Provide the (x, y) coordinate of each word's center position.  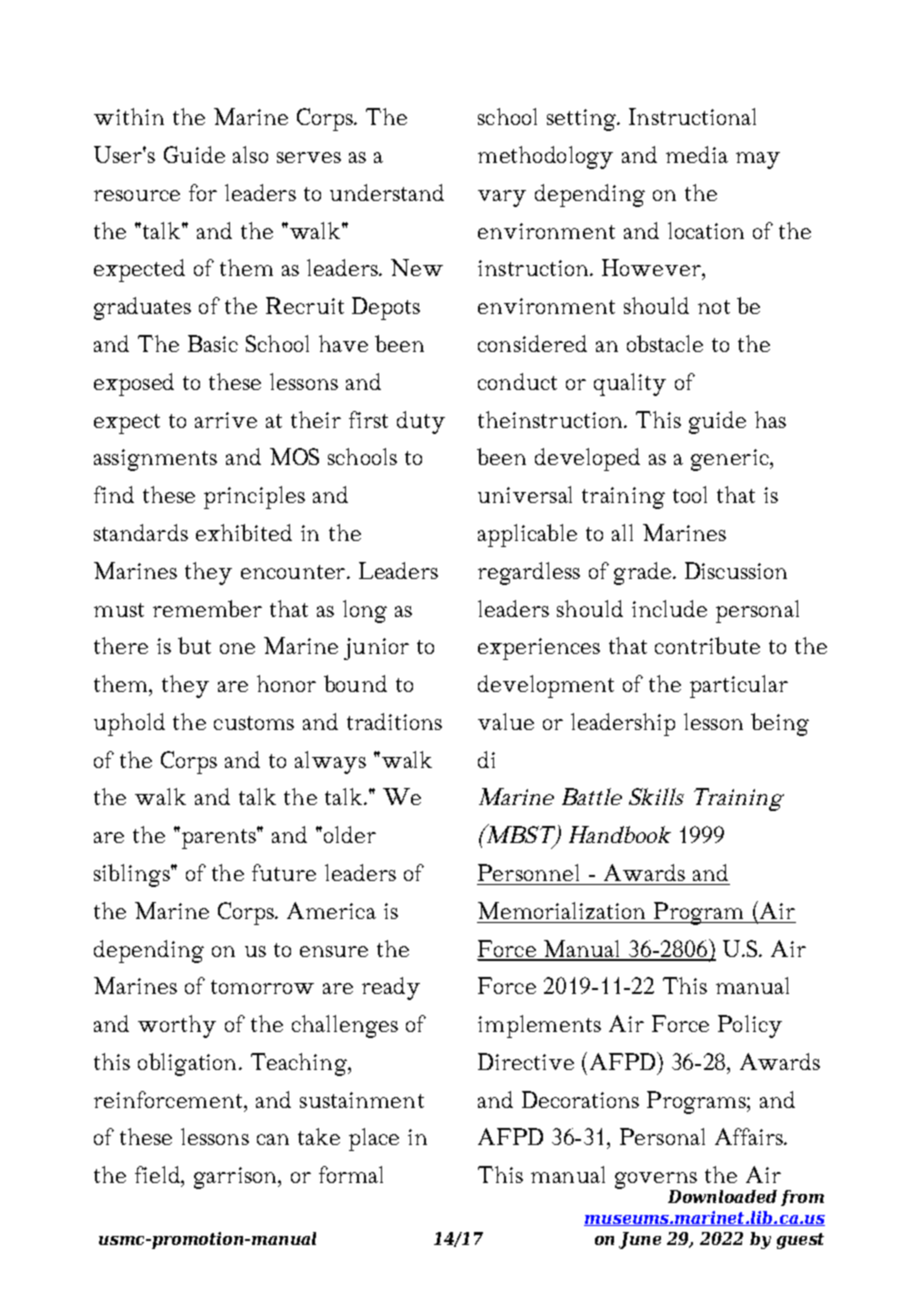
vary (502, 198)
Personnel (528, 872)
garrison (236, 1178)
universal (525, 494)
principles (254, 497)
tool (690, 494)
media (697, 154)
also (250, 154)
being (780, 724)
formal (351, 1174)
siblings (133, 875)
